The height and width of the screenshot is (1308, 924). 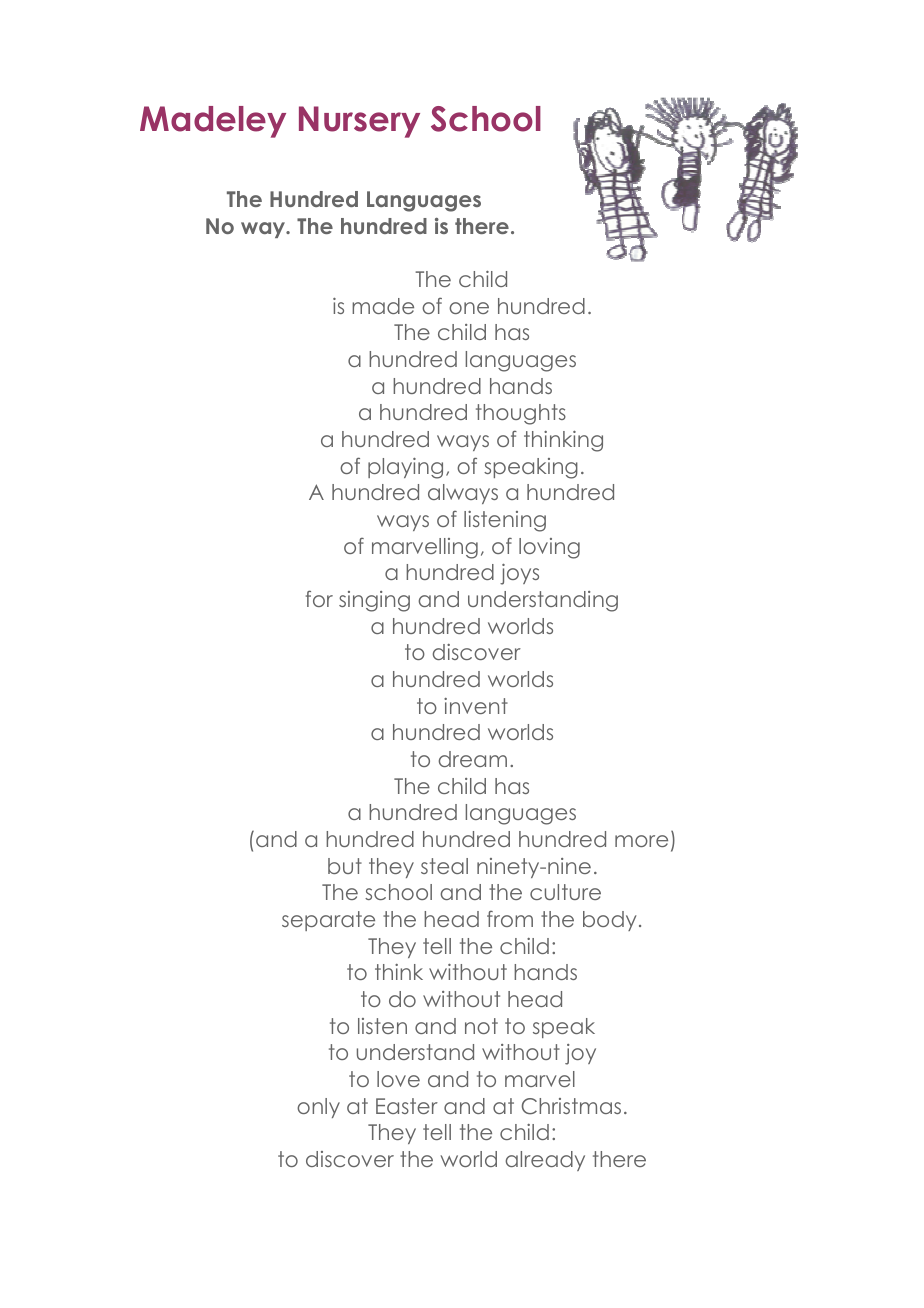 What do you see at coordinates (318, 1108) in the screenshot?
I see `only` at bounding box center [318, 1108].
